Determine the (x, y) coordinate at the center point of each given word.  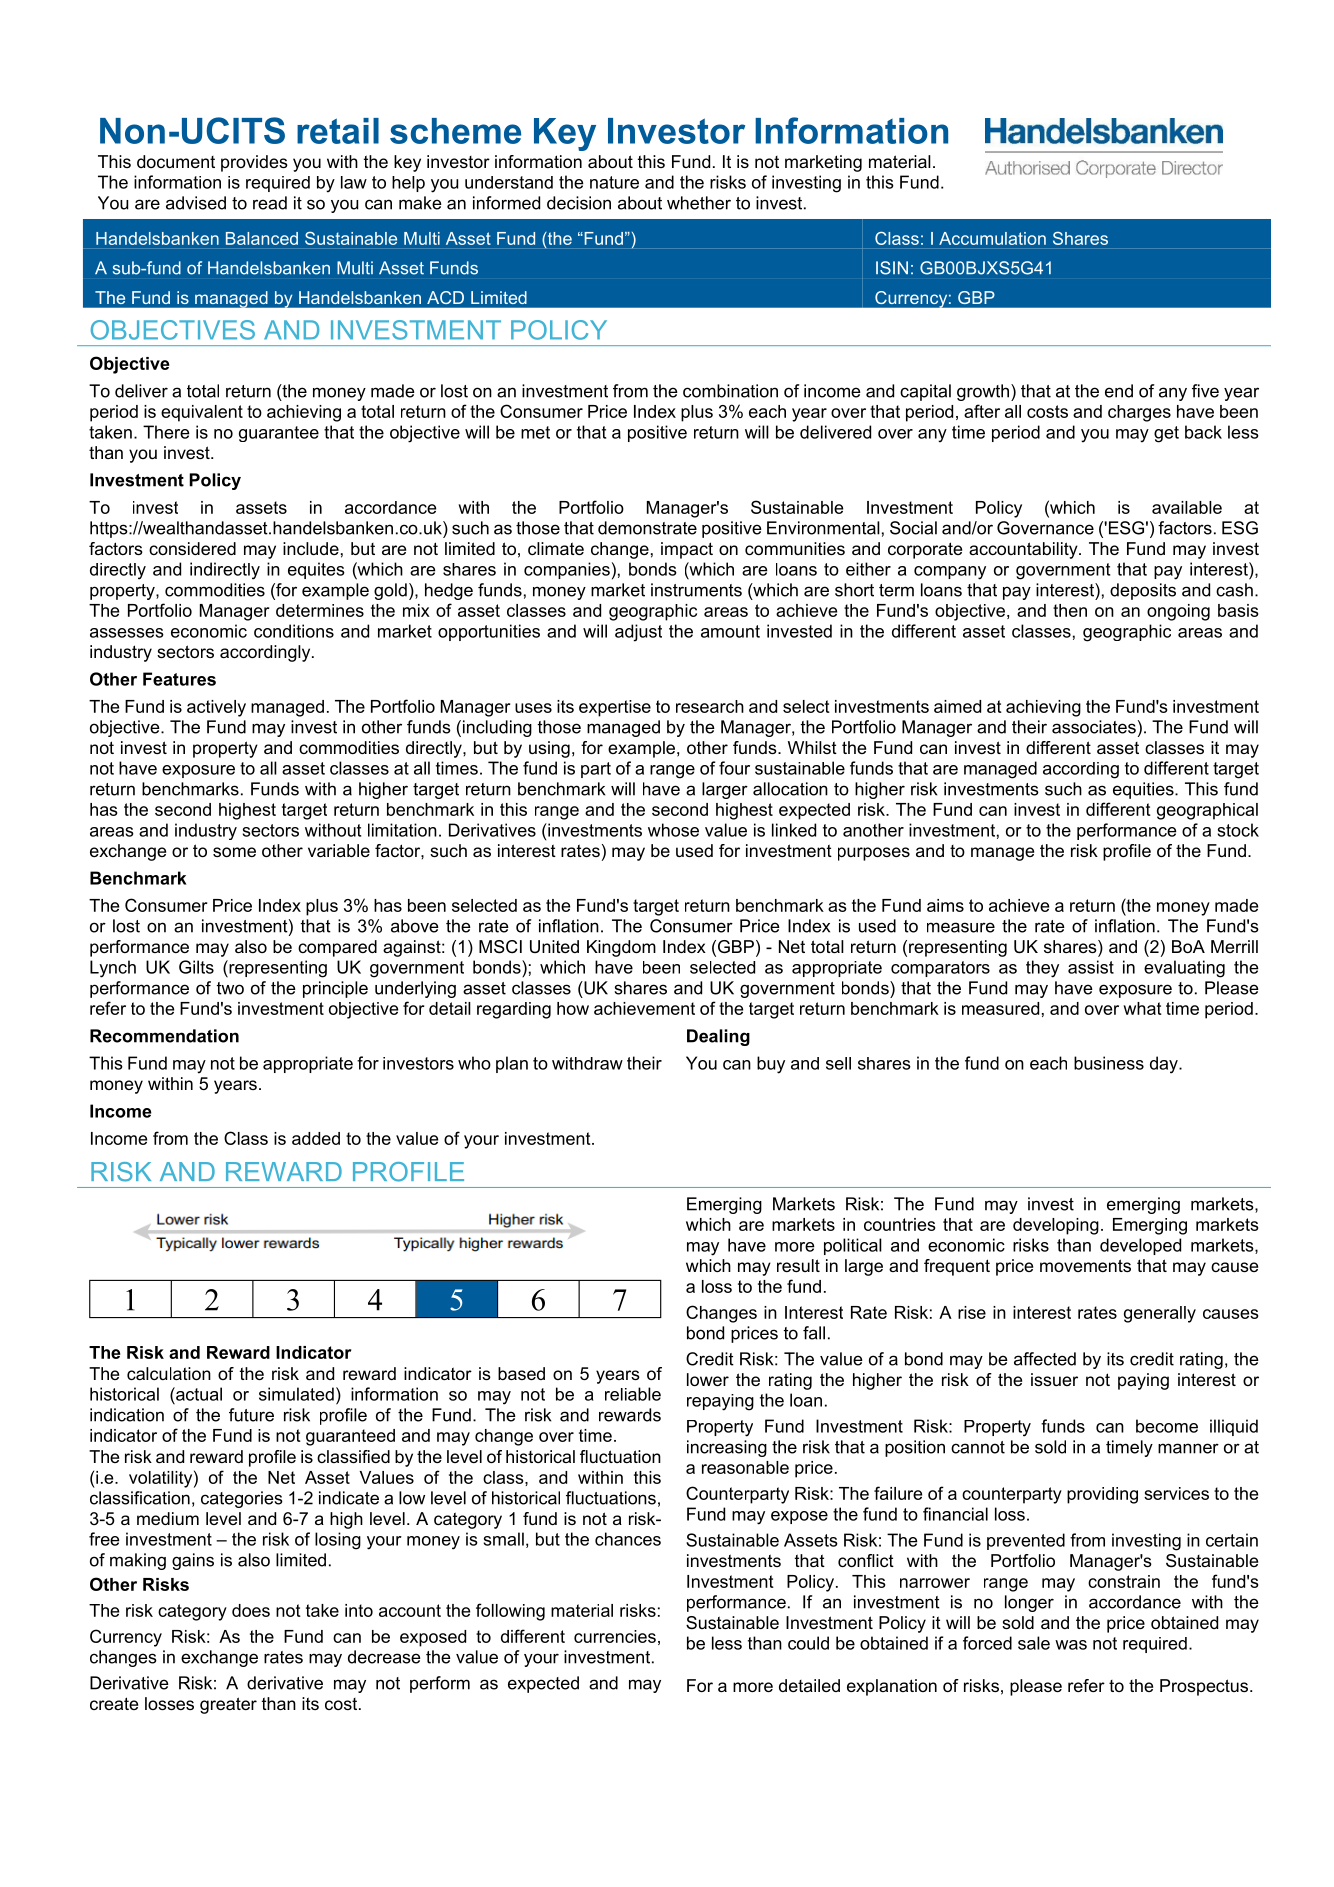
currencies (615, 1636)
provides (254, 163)
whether (699, 203)
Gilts (196, 967)
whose (673, 830)
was (1071, 1645)
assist (1091, 967)
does (251, 1610)
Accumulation (992, 238)
